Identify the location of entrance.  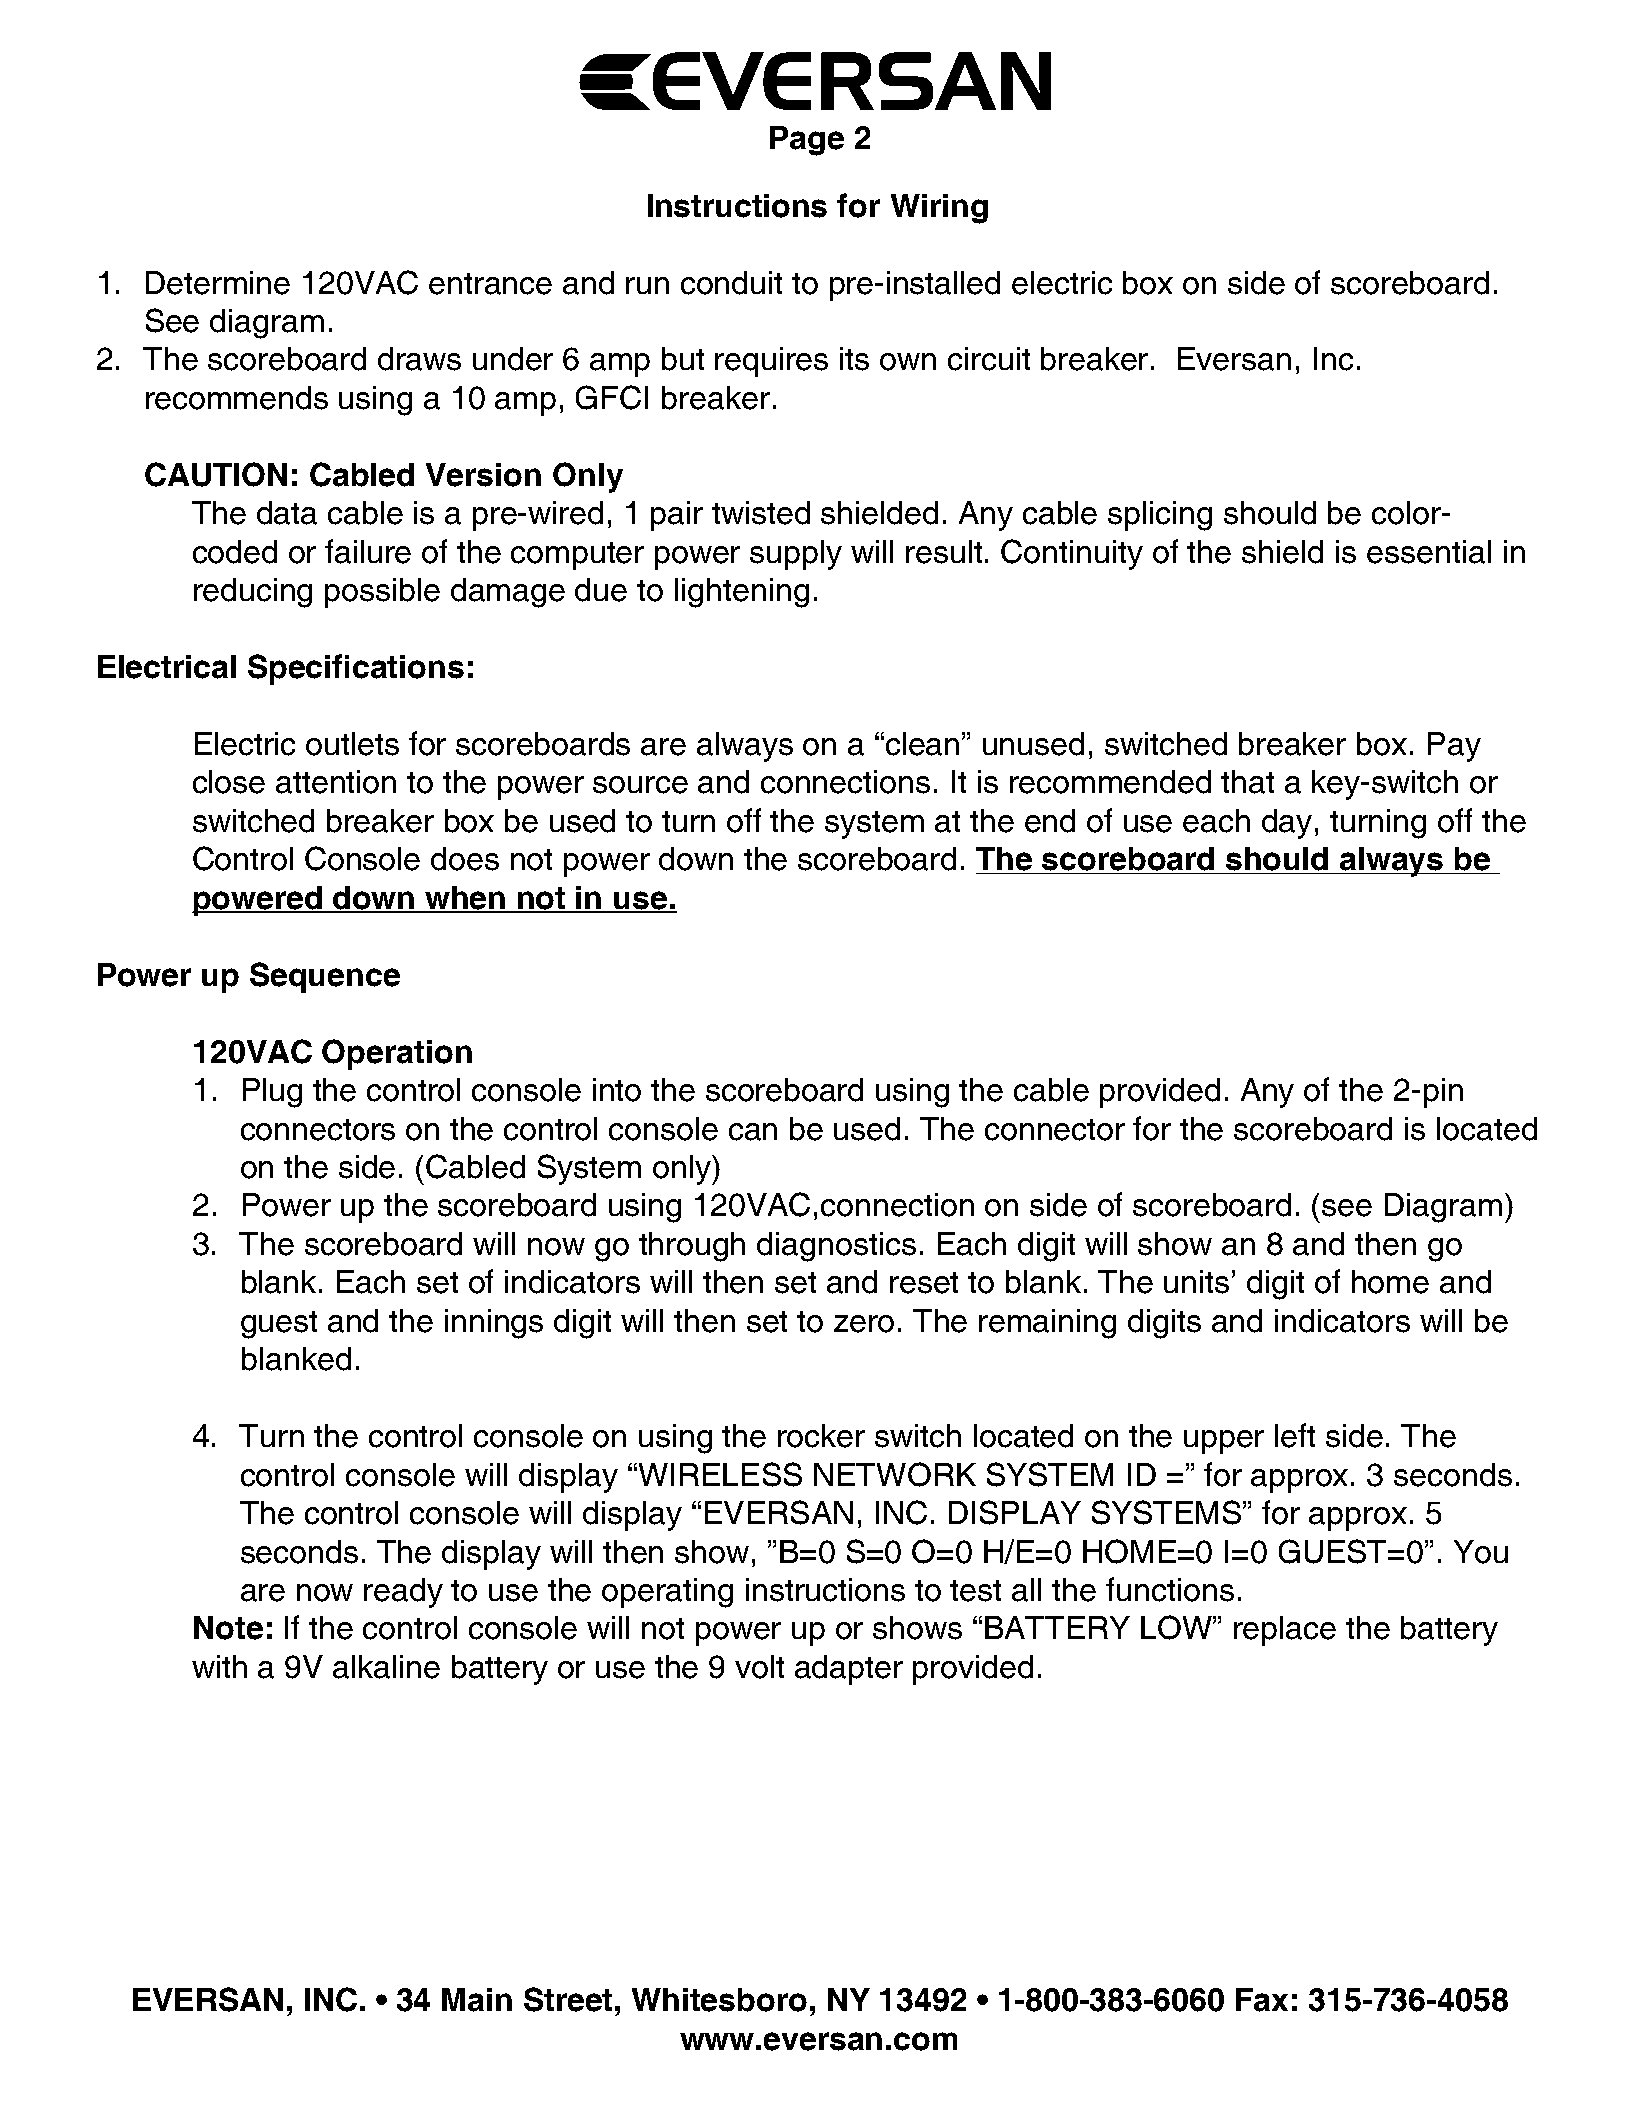
(490, 284).
